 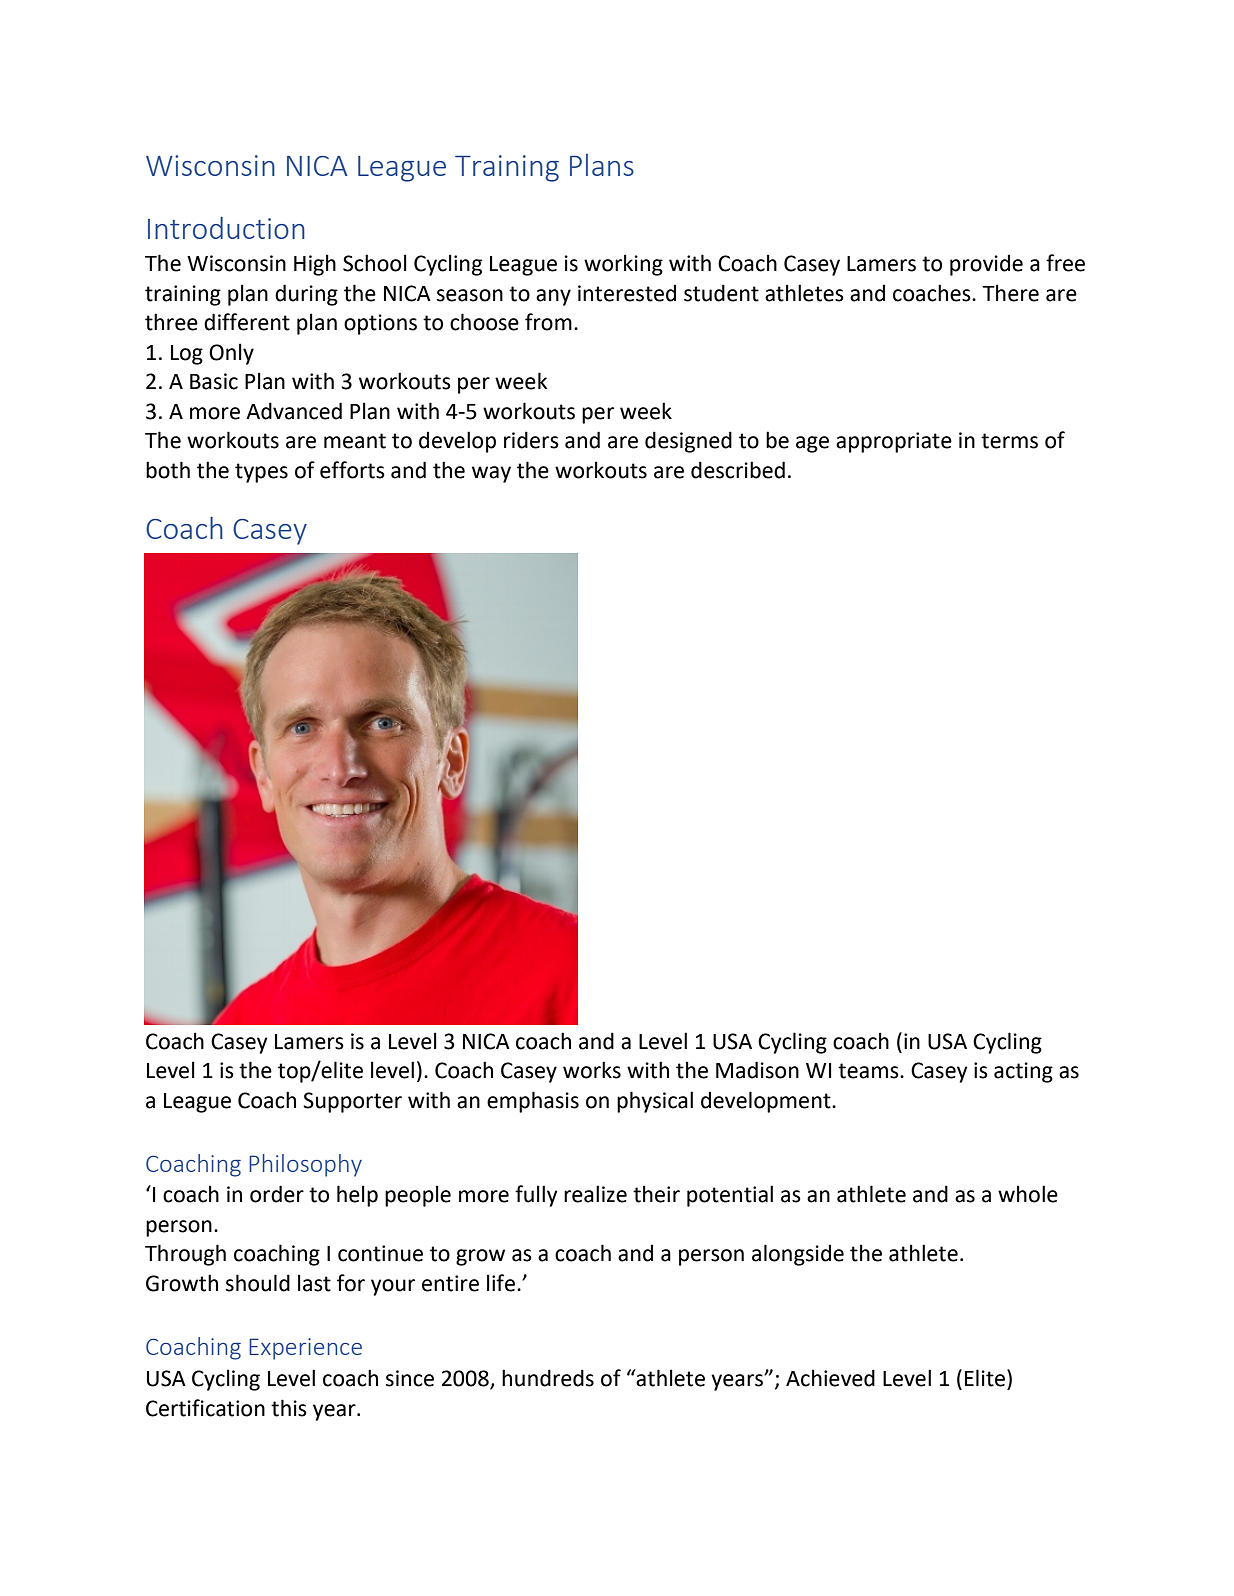 I want to click on working, so click(x=623, y=265).
